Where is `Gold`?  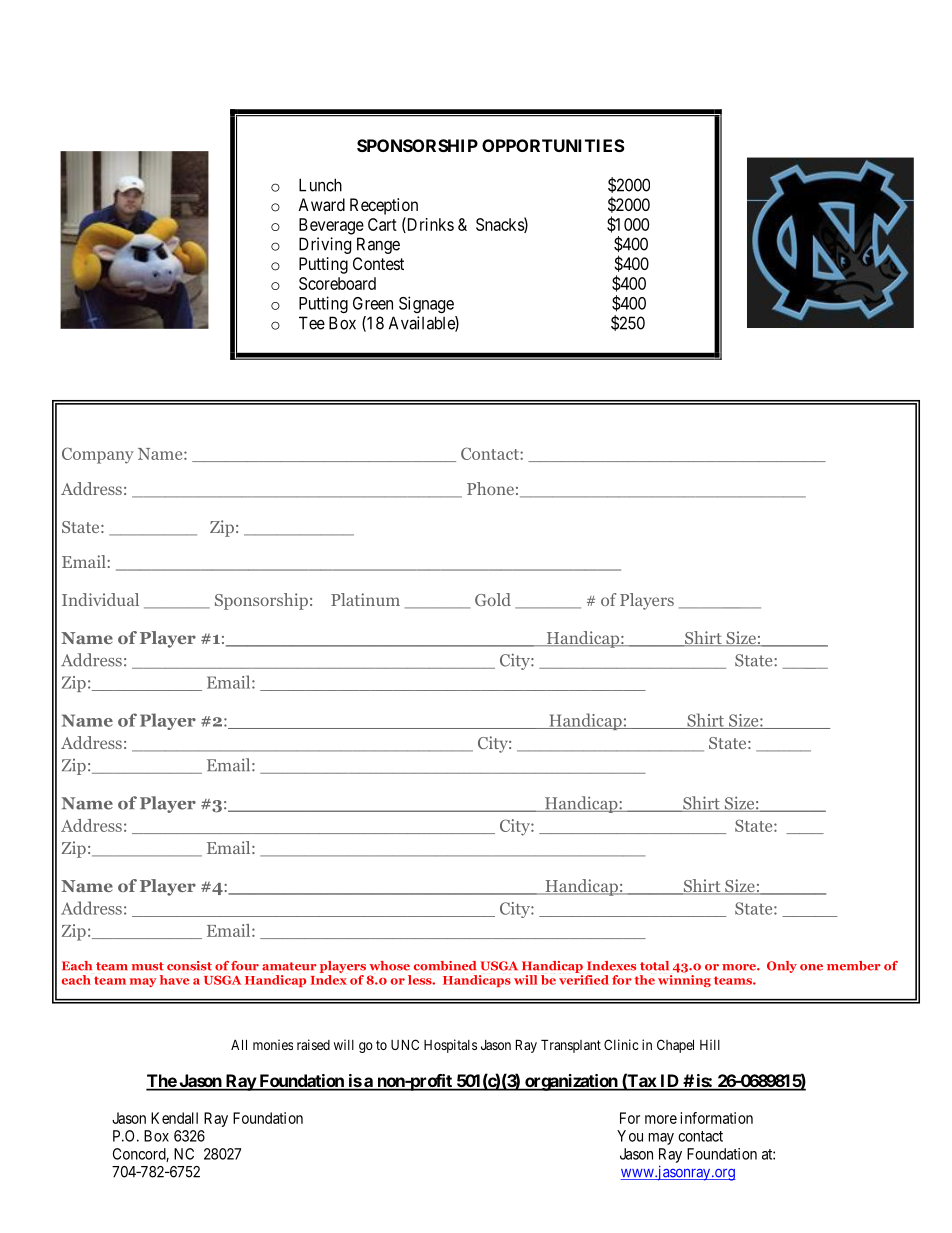 Gold is located at coordinates (493, 599).
